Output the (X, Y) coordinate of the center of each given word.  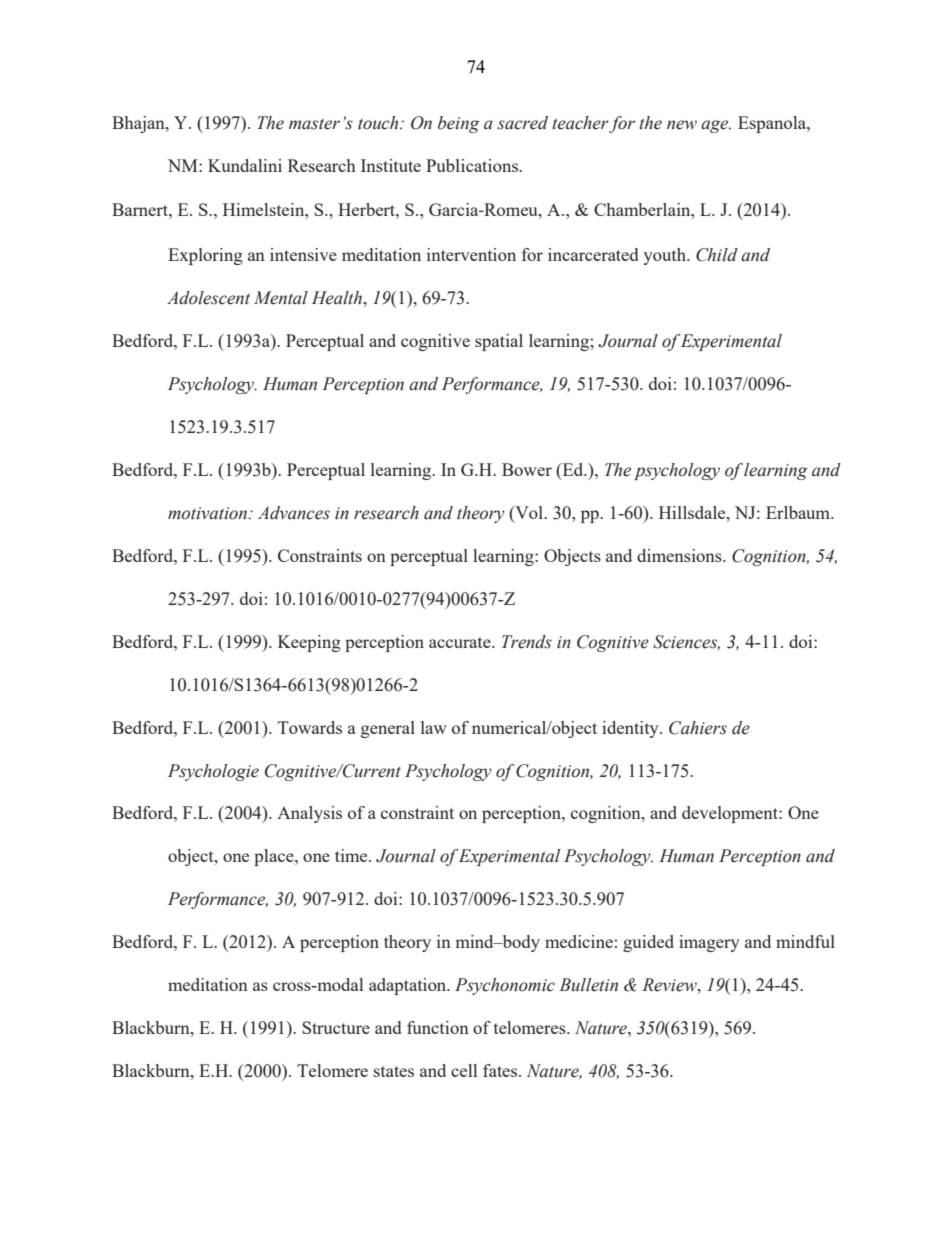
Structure (336, 1027)
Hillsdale (693, 512)
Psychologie (213, 772)
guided (648, 943)
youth (665, 256)
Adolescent (208, 298)
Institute (391, 165)
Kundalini (245, 165)
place (275, 857)
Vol (529, 512)
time (352, 855)
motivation (209, 513)
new (682, 125)
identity (631, 729)
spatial (499, 342)
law (434, 727)
